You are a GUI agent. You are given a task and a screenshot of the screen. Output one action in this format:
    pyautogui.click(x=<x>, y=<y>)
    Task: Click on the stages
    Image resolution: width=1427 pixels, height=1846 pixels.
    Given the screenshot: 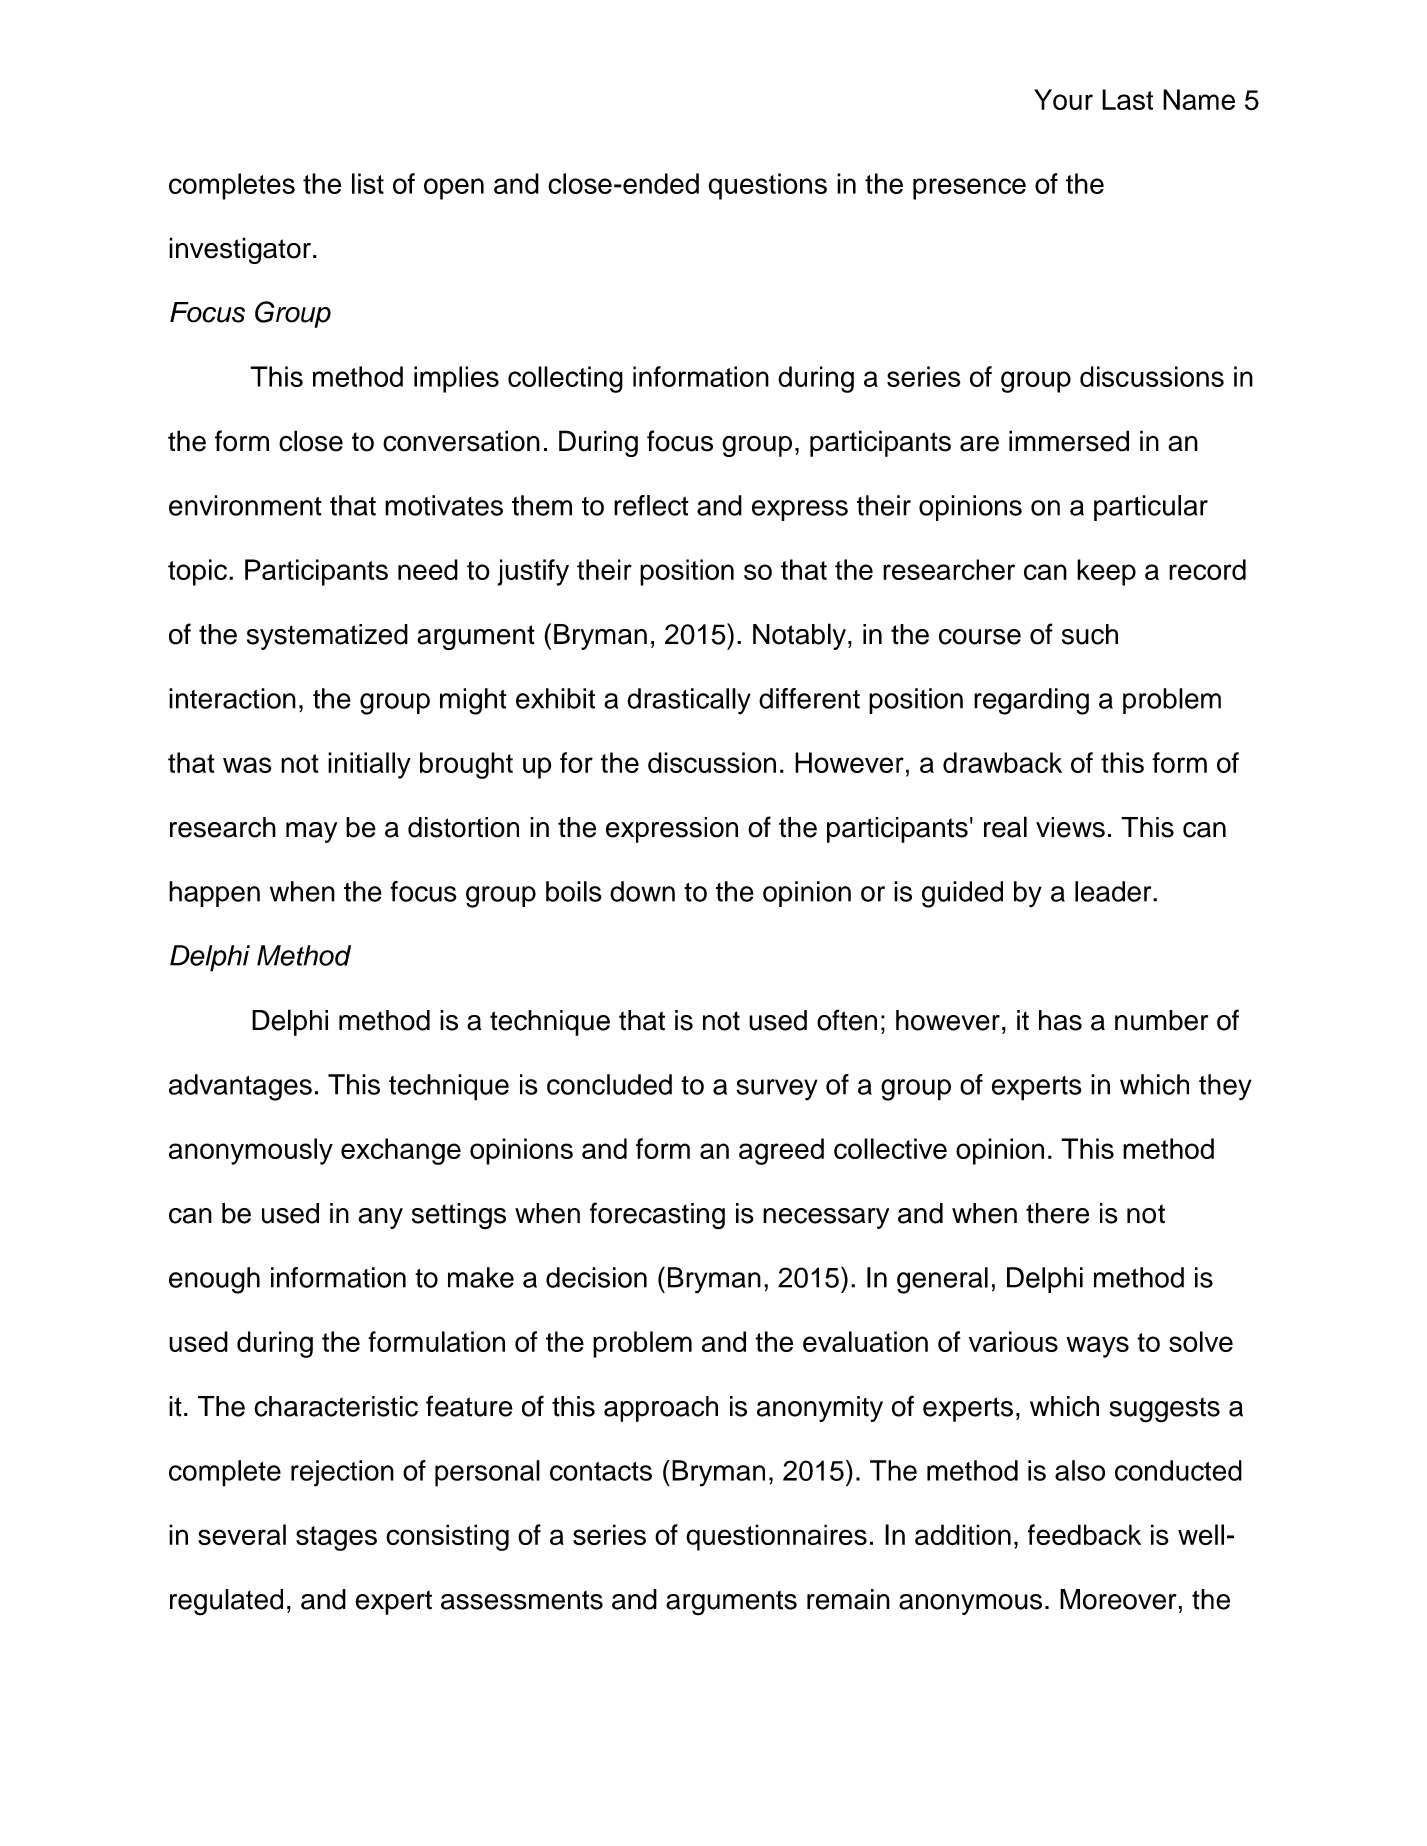 What is the action you would take?
    pyautogui.click(x=336, y=1538)
